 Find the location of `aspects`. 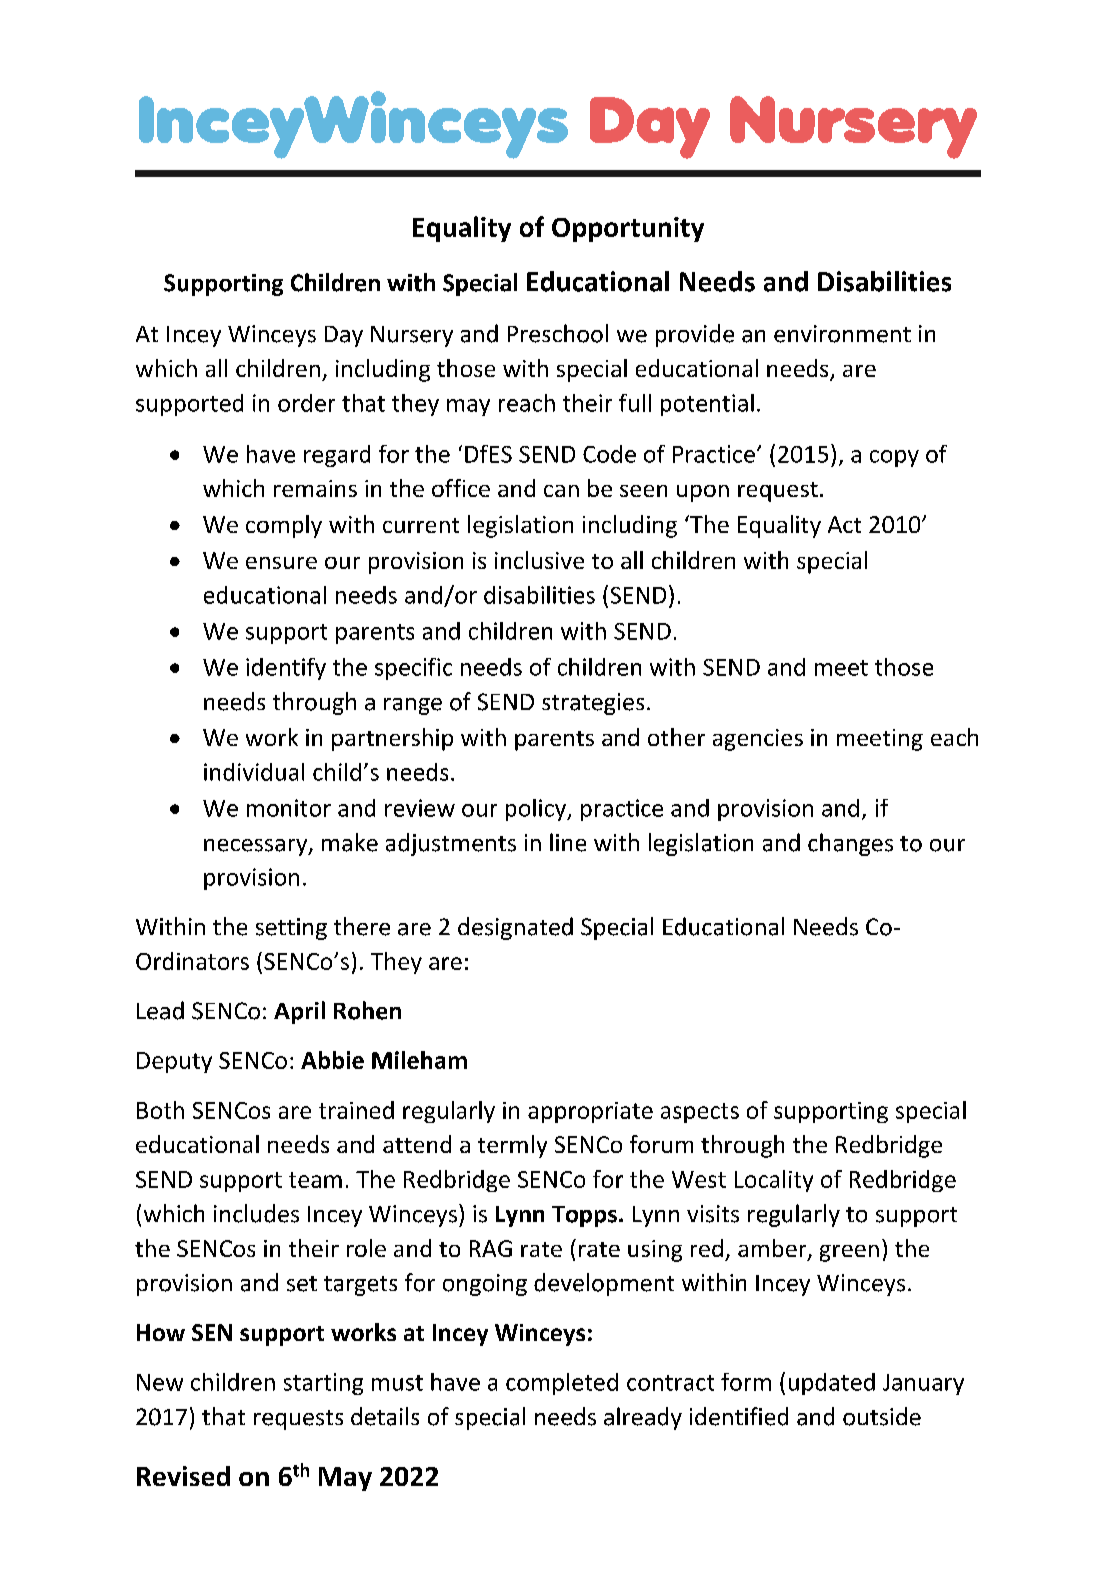

aspects is located at coordinates (700, 1113).
